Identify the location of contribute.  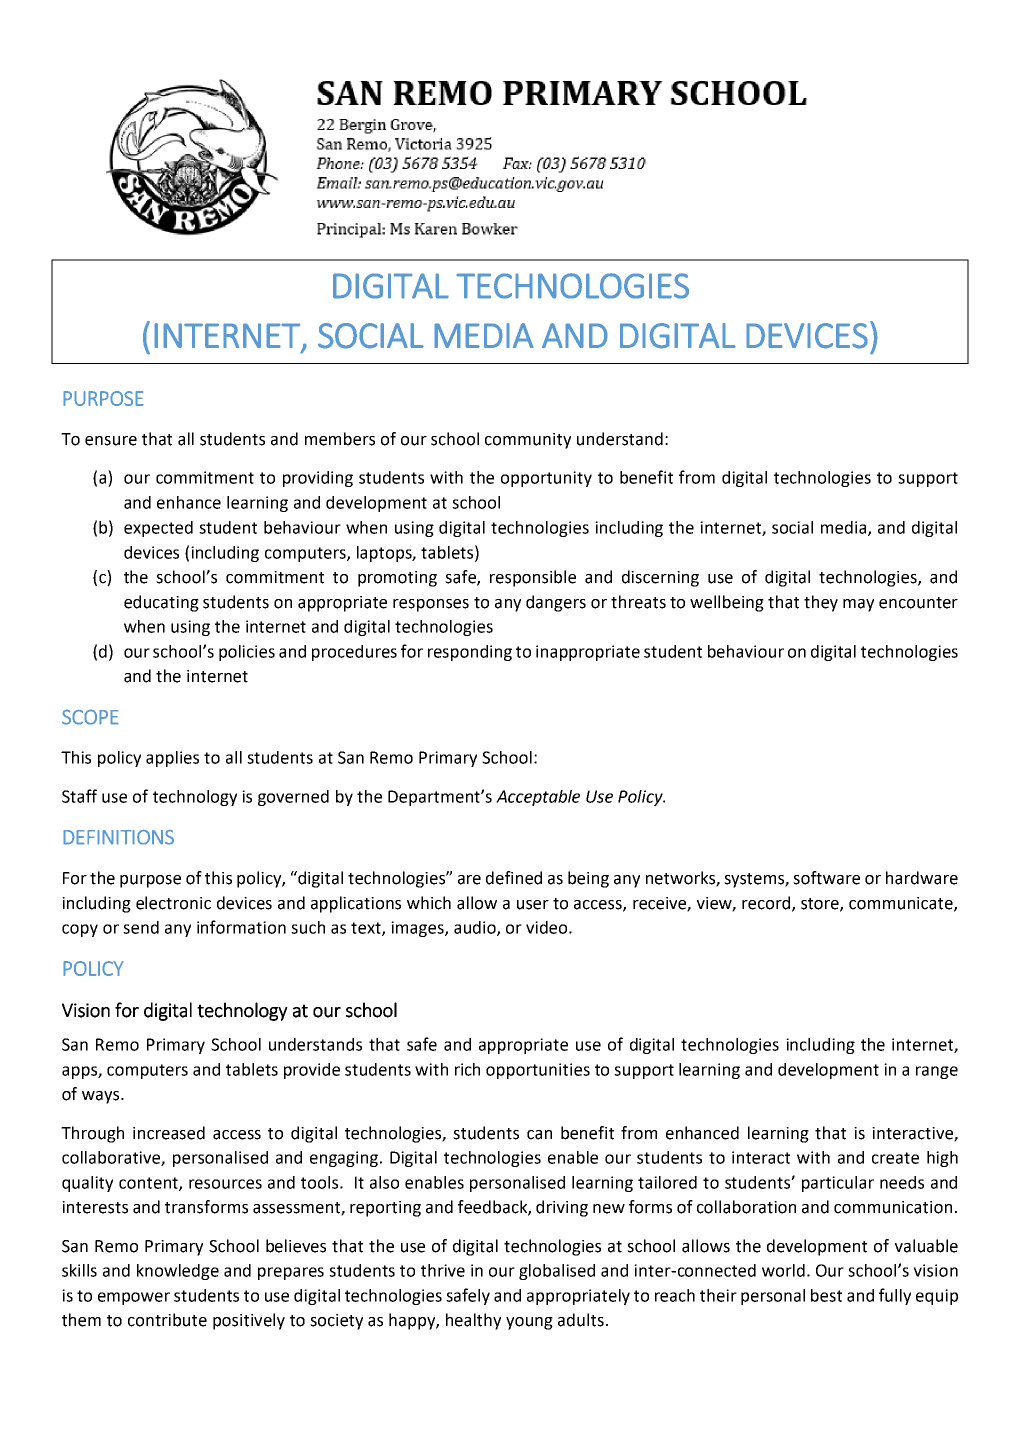
(167, 1320).
